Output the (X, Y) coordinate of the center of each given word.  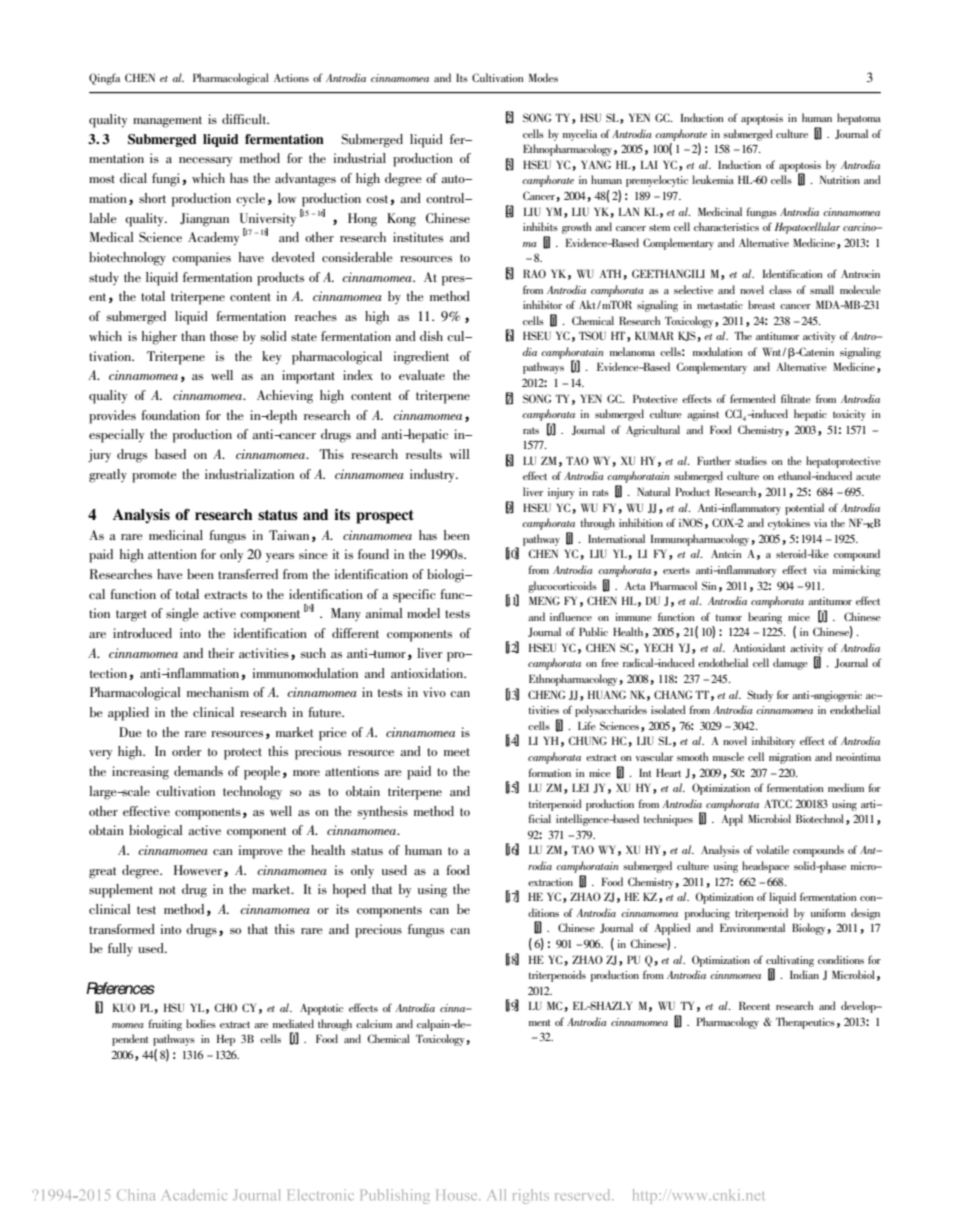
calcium (374, 1023)
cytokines (789, 524)
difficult (245, 119)
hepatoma (859, 119)
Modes (543, 77)
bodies (201, 1023)
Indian (804, 974)
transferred (248, 574)
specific (414, 596)
